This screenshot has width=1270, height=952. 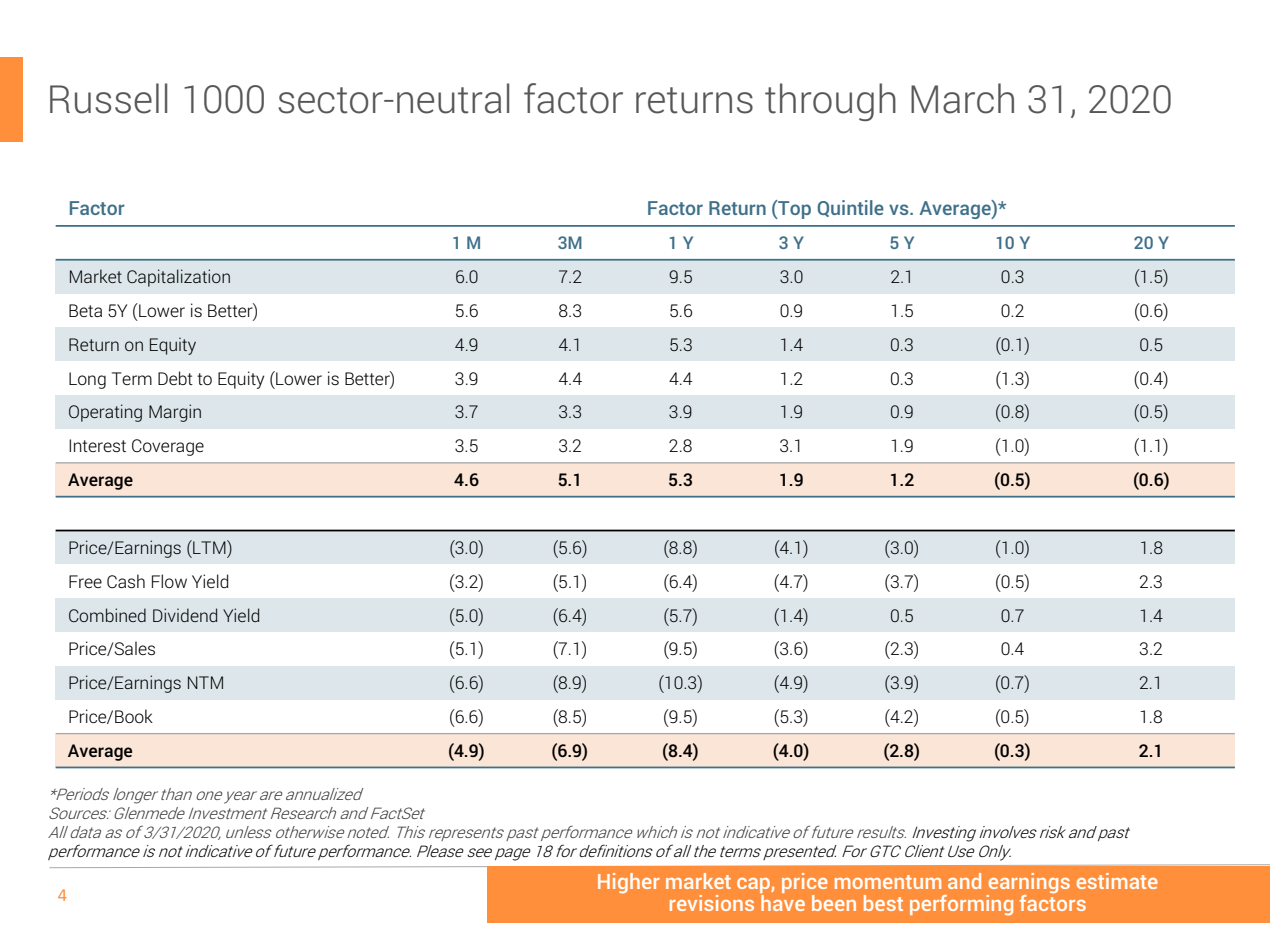 What do you see at coordinates (830, 102) in the screenshot?
I see `through` at bounding box center [830, 102].
